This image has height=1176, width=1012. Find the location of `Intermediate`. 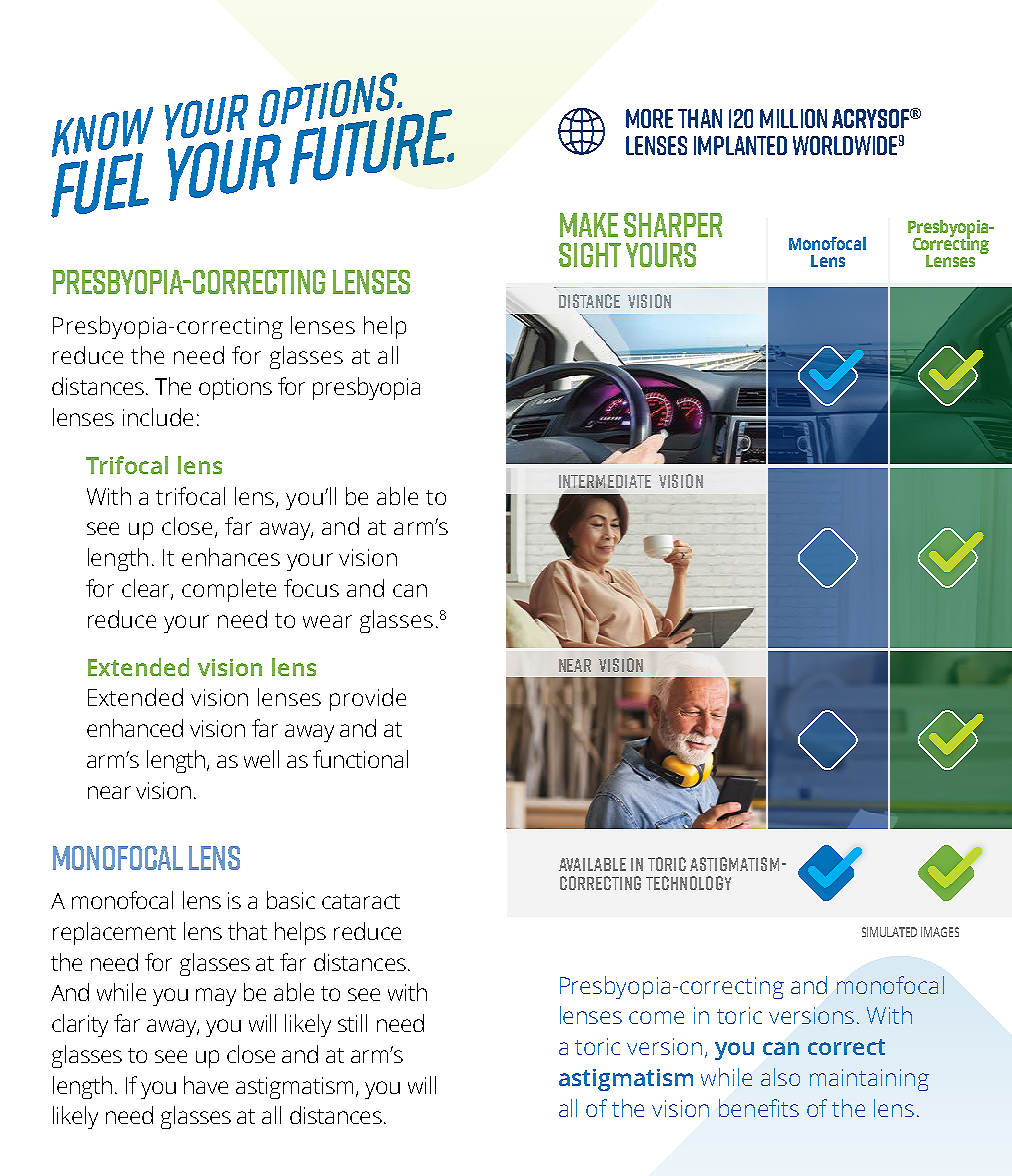

Intermediate is located at coordinates (605, 481).
